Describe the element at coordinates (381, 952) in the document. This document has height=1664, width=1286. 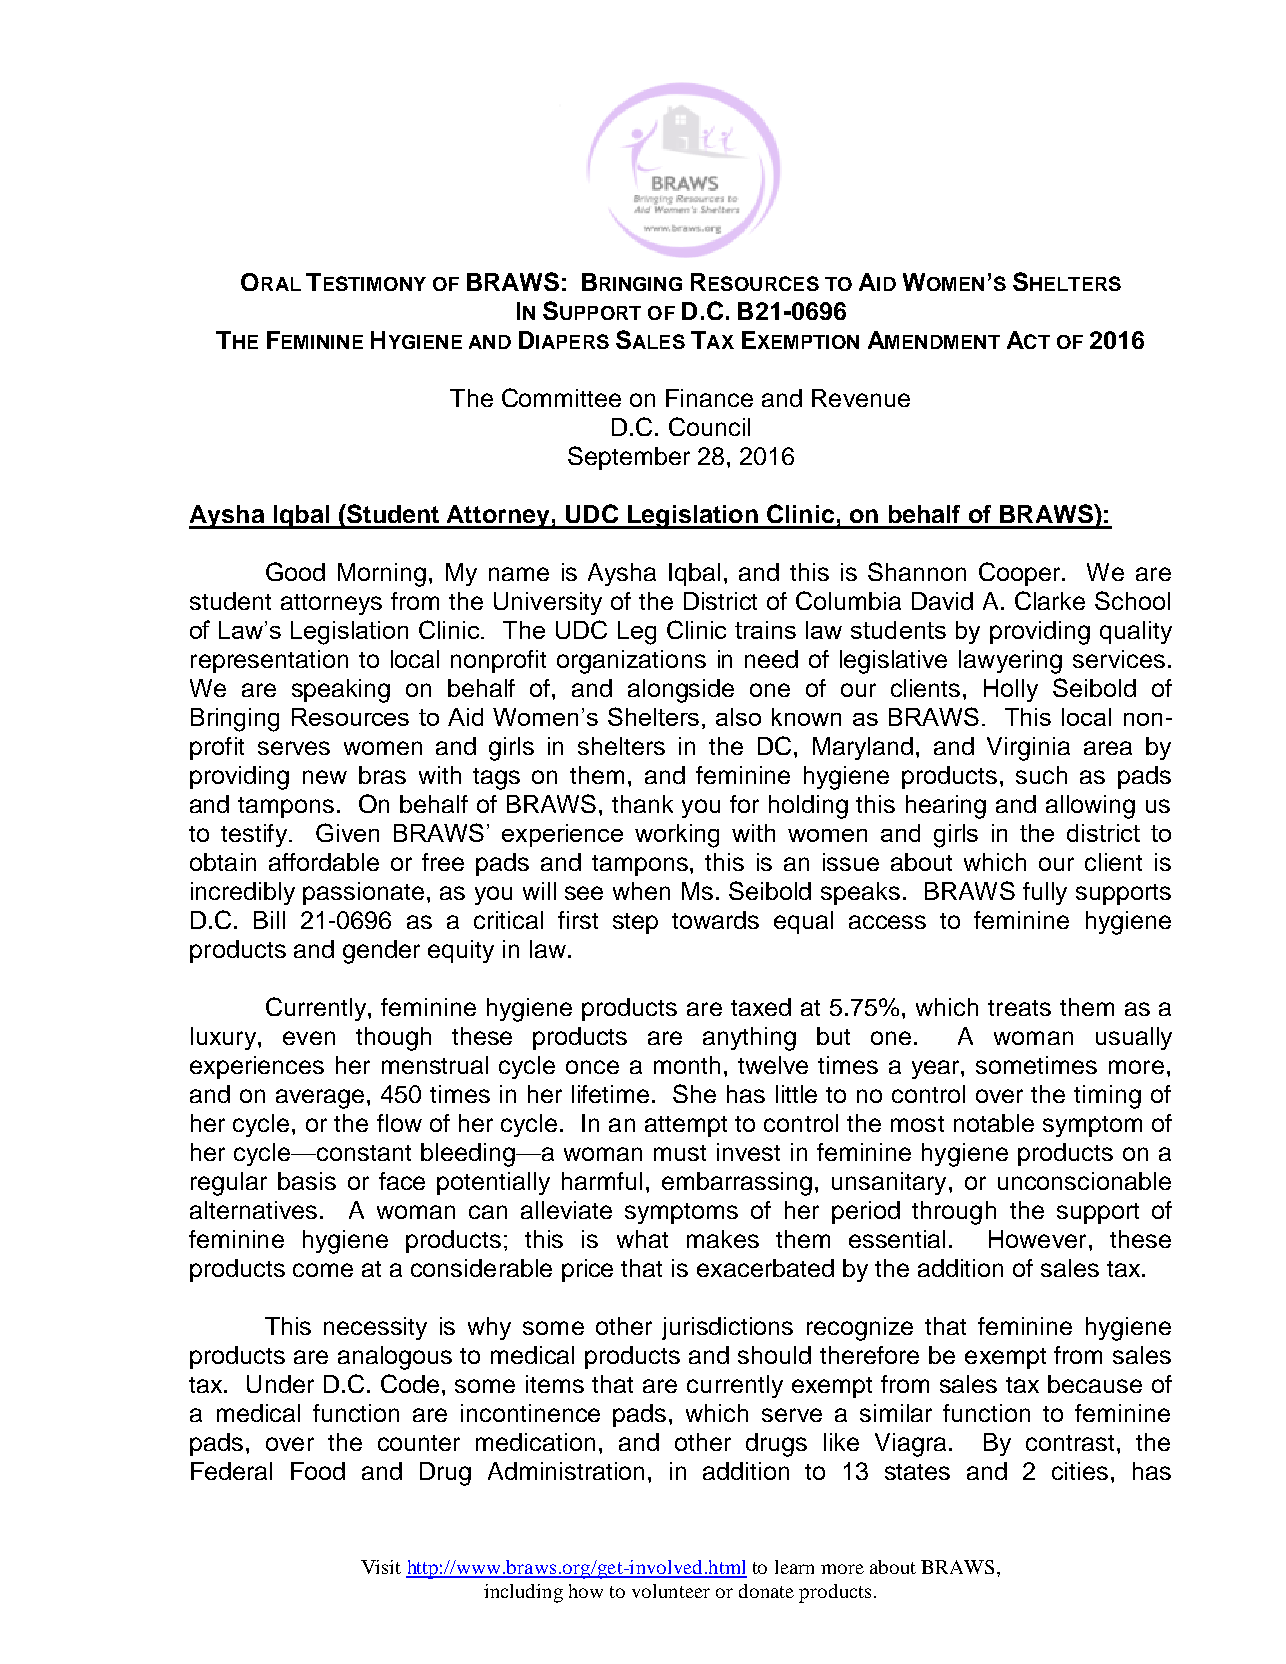
I see `gender` at that location.
